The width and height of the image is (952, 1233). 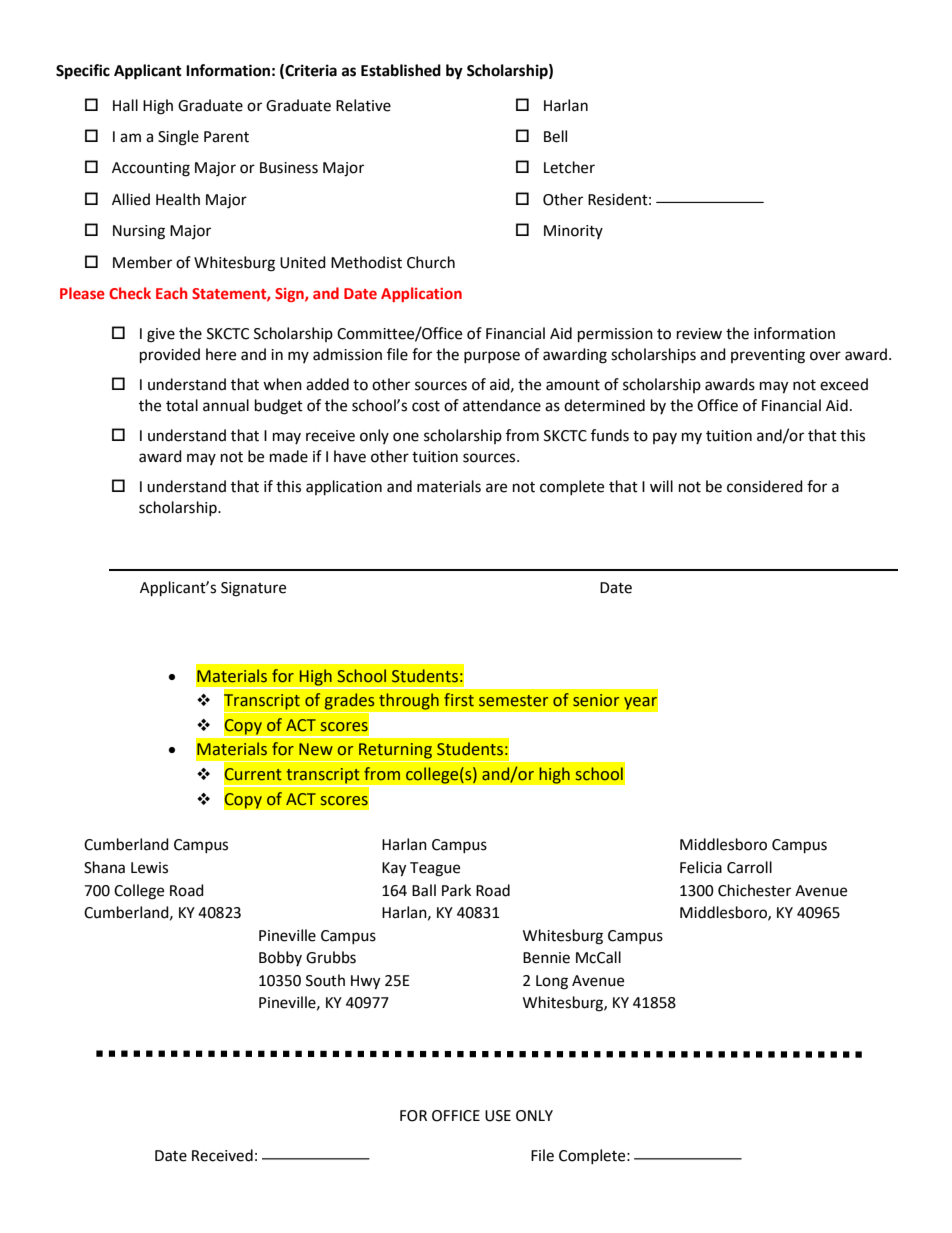 What do you see at coordinates (459, 699) in the image?
I see `first` at bounding box center [459, 699].
